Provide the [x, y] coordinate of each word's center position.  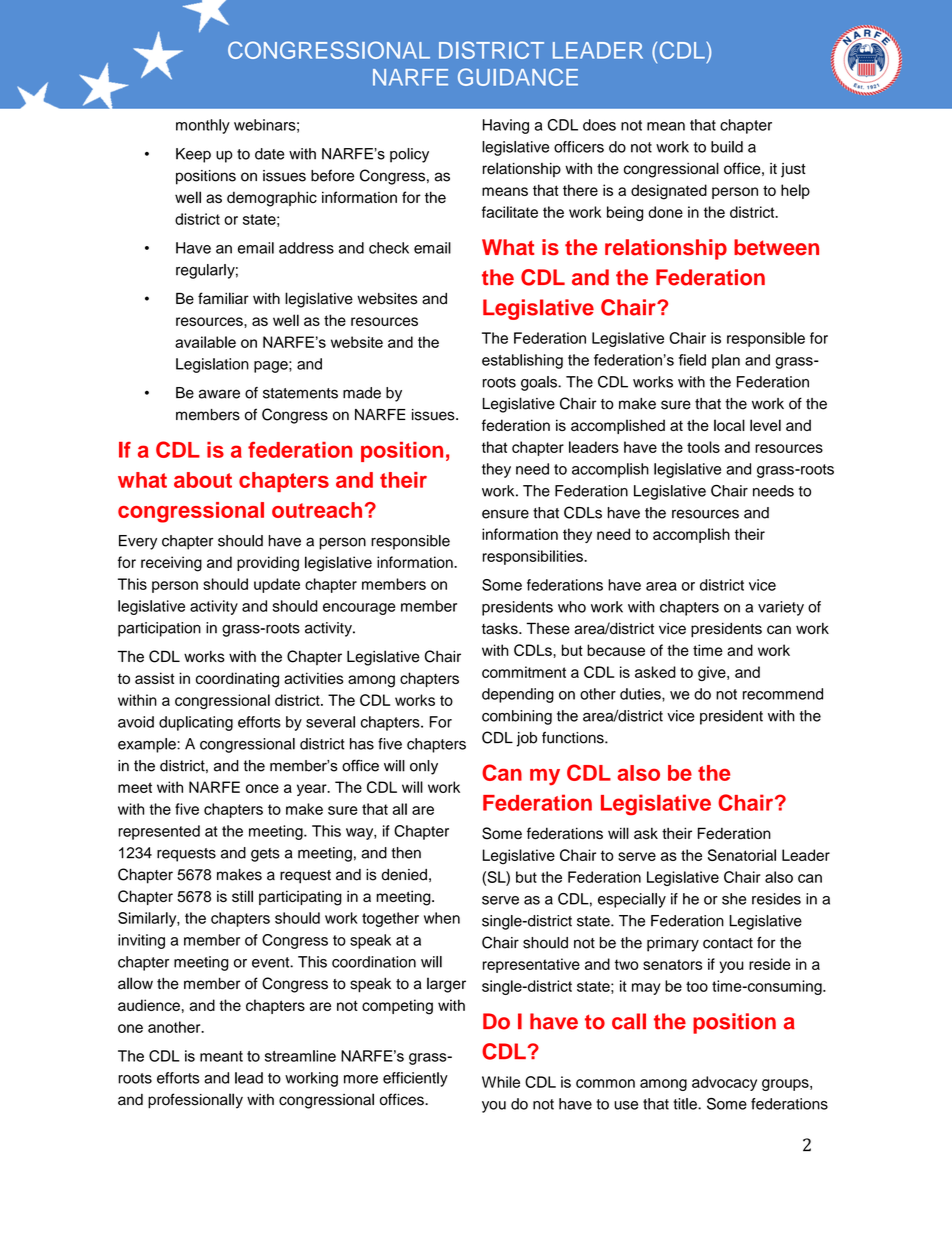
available [205, 342]
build [727, 147]
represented [159, 832]
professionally [195, 1101]
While [501, 1082]
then [406, 853]
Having [506, 126]
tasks [501, 629]
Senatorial [742, 855]
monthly [203, 126]
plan [726, 361]
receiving [171, 564]
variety [781, 608]
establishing [522, 361]
